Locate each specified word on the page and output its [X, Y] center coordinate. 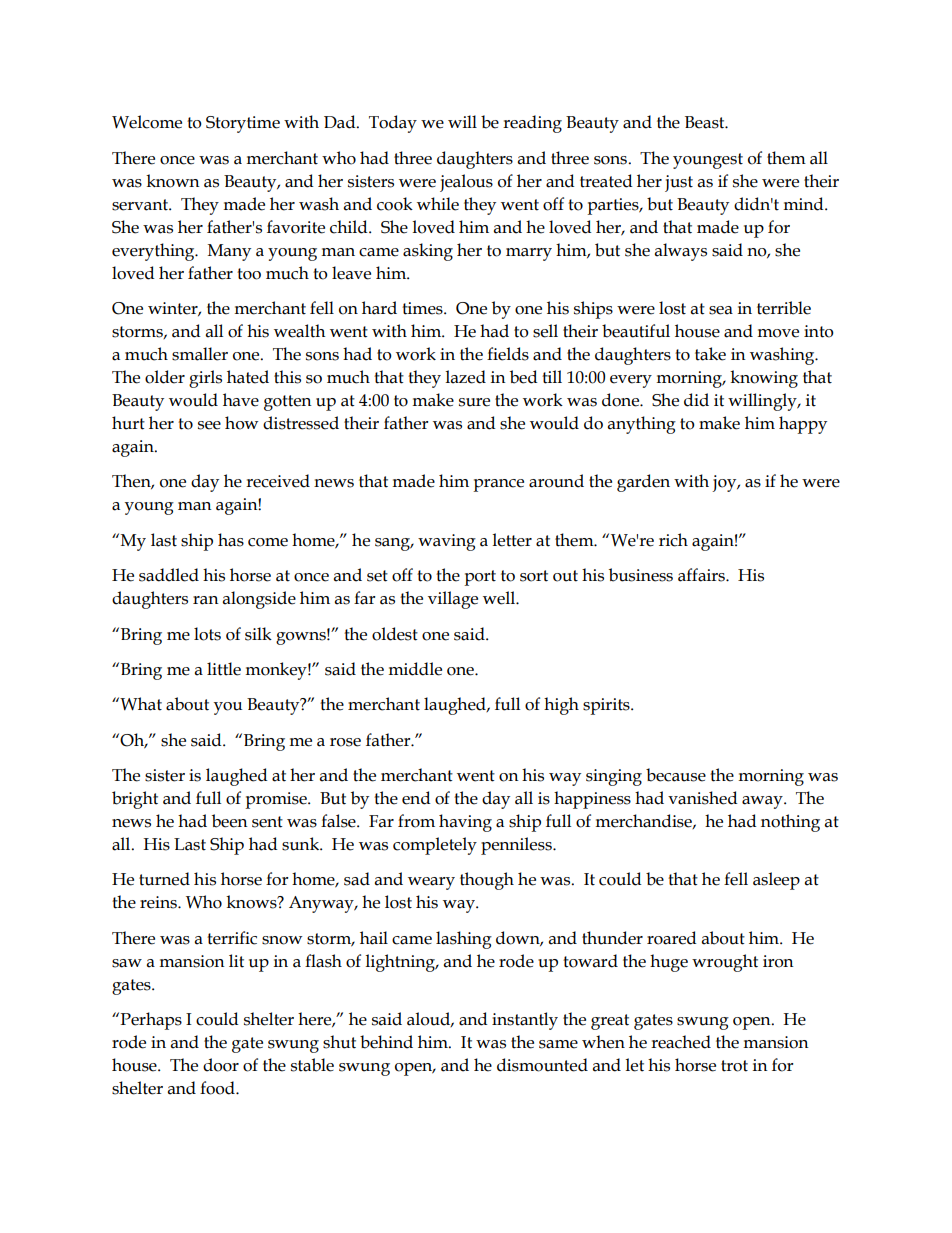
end [416, 798]
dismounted [542, 1065]
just [679, 183]
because [676, 775]
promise [277, 800]
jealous [466, 183]
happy [803, 425]
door [221, 1065]
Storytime [243, 124]
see [209, 425]
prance [498, 485]
